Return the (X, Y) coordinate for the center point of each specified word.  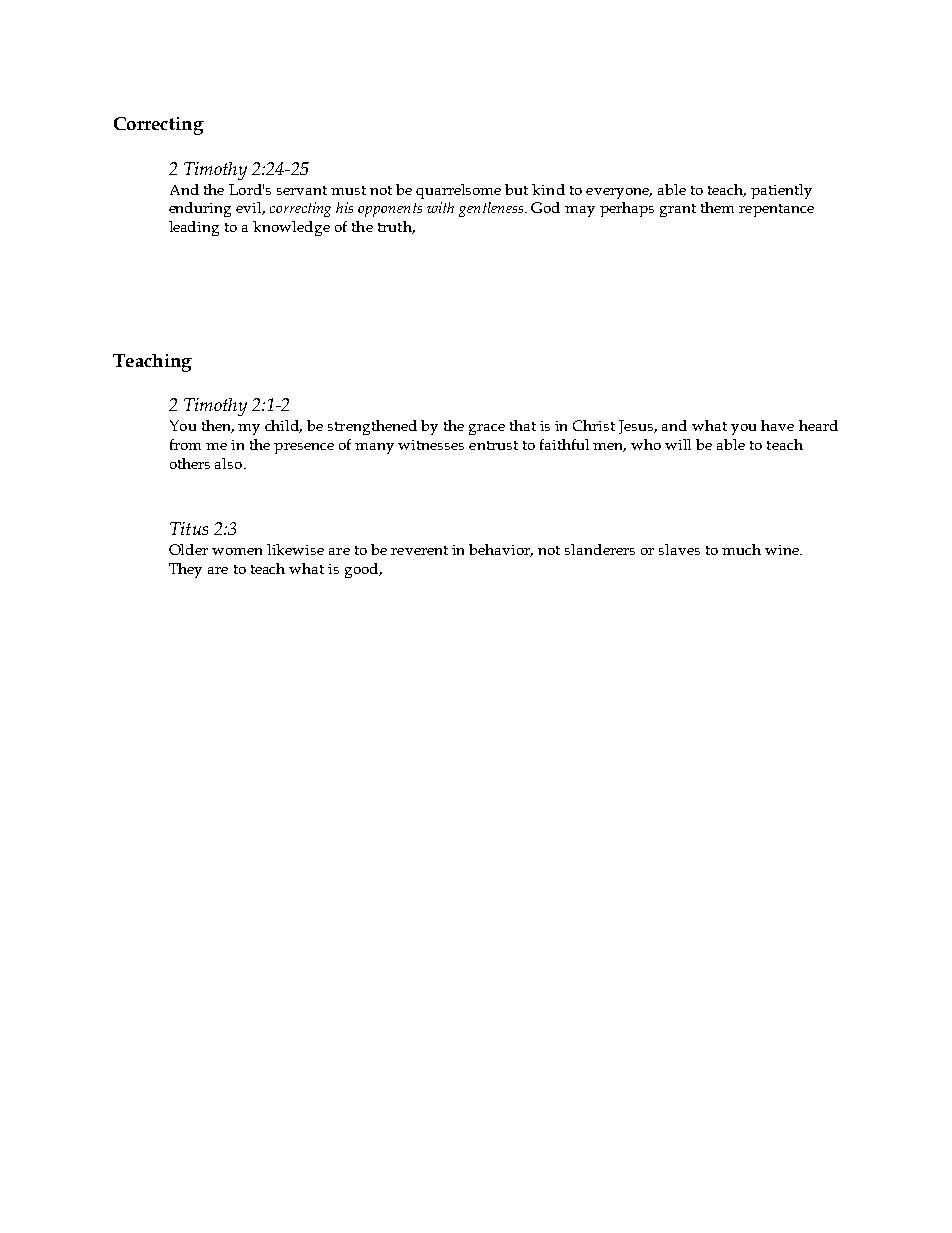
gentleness (492, 209)
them (717, 207)
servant (302, 190)
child (283, 426)
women (237, 551)
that (523, 425)
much (741, 549)
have (777, 425)
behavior (501, 550)
